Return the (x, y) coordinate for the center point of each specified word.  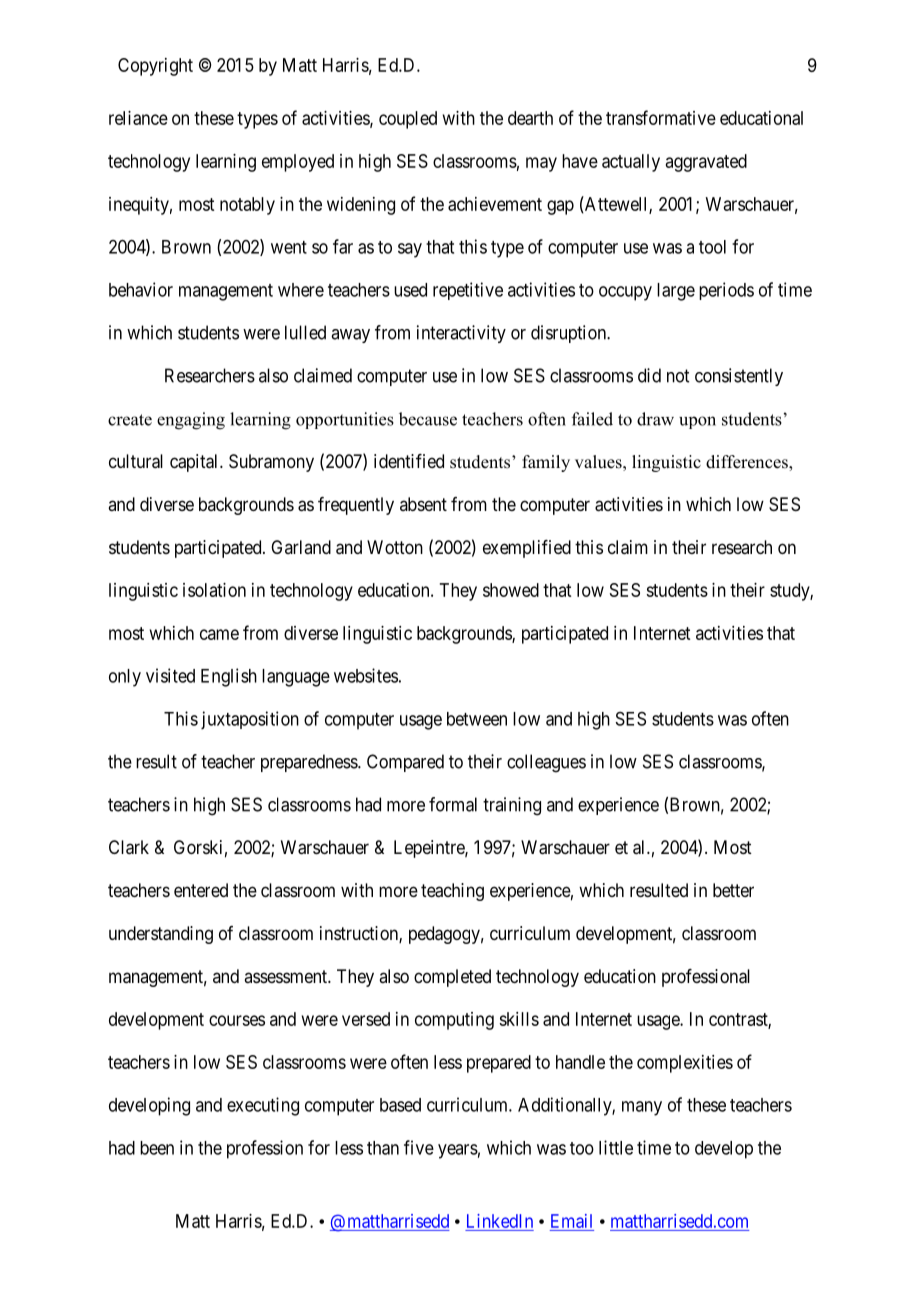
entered (201, 890)
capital (195, 463)
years (458, 1151)
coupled (408, 120)
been (157, 1148)
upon (697, 422)
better (733, 890)
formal (453, 804)
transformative (661, 117)
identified (409, 461)
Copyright (155, 67)
